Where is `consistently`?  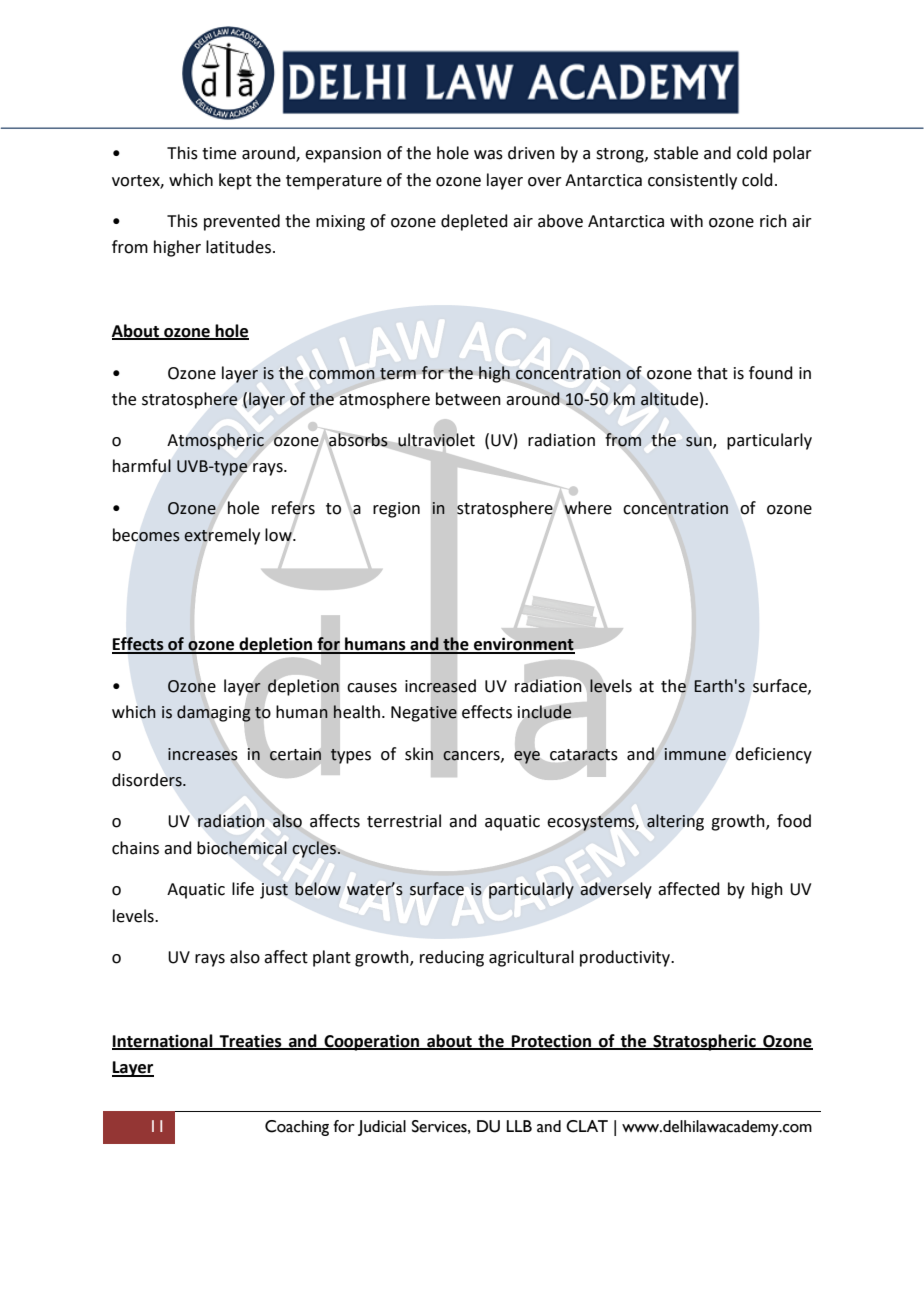
consistently is located at coordinates (692, 181).
